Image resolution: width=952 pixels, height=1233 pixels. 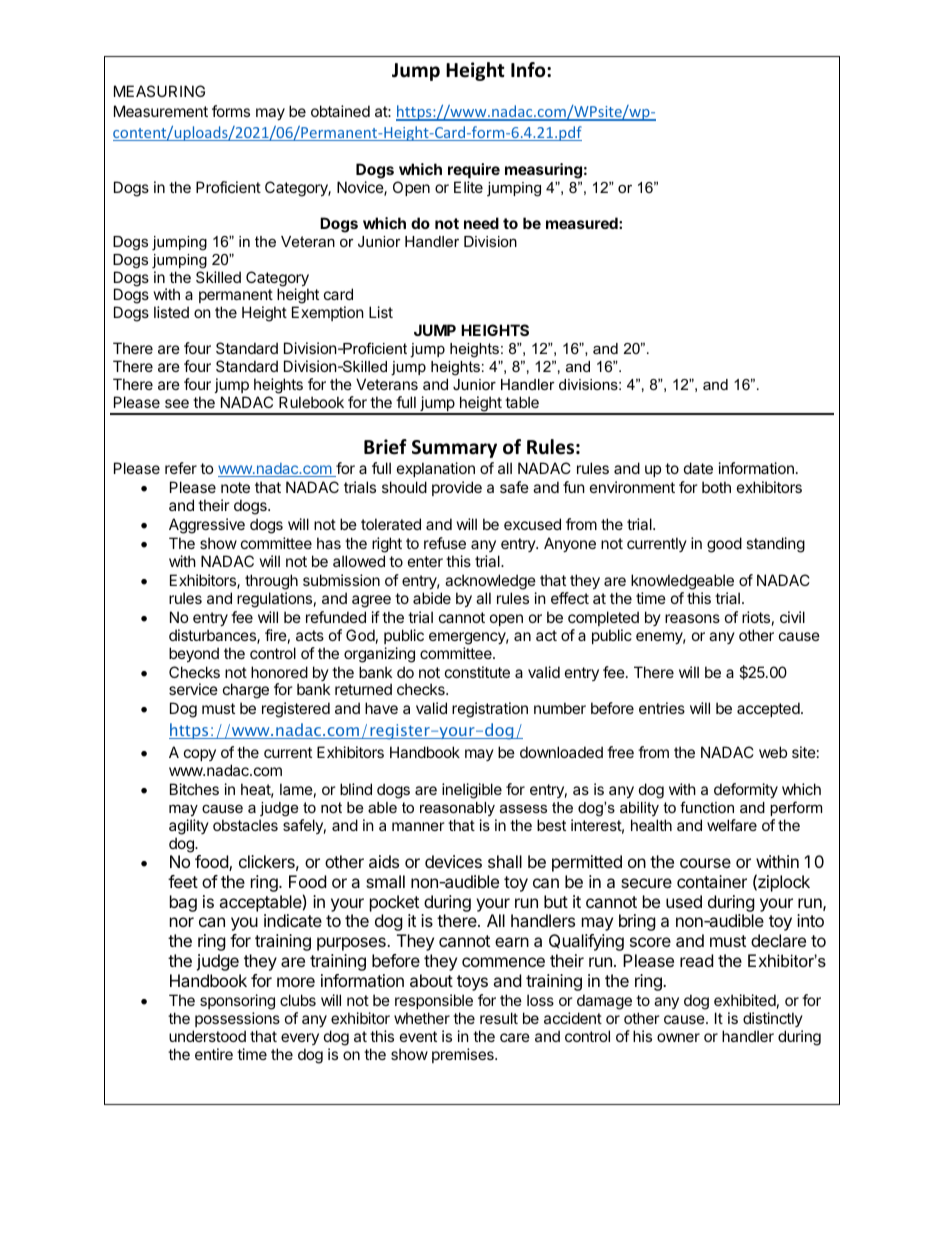 I want to click on Summary, so click(x=454, y=449).
